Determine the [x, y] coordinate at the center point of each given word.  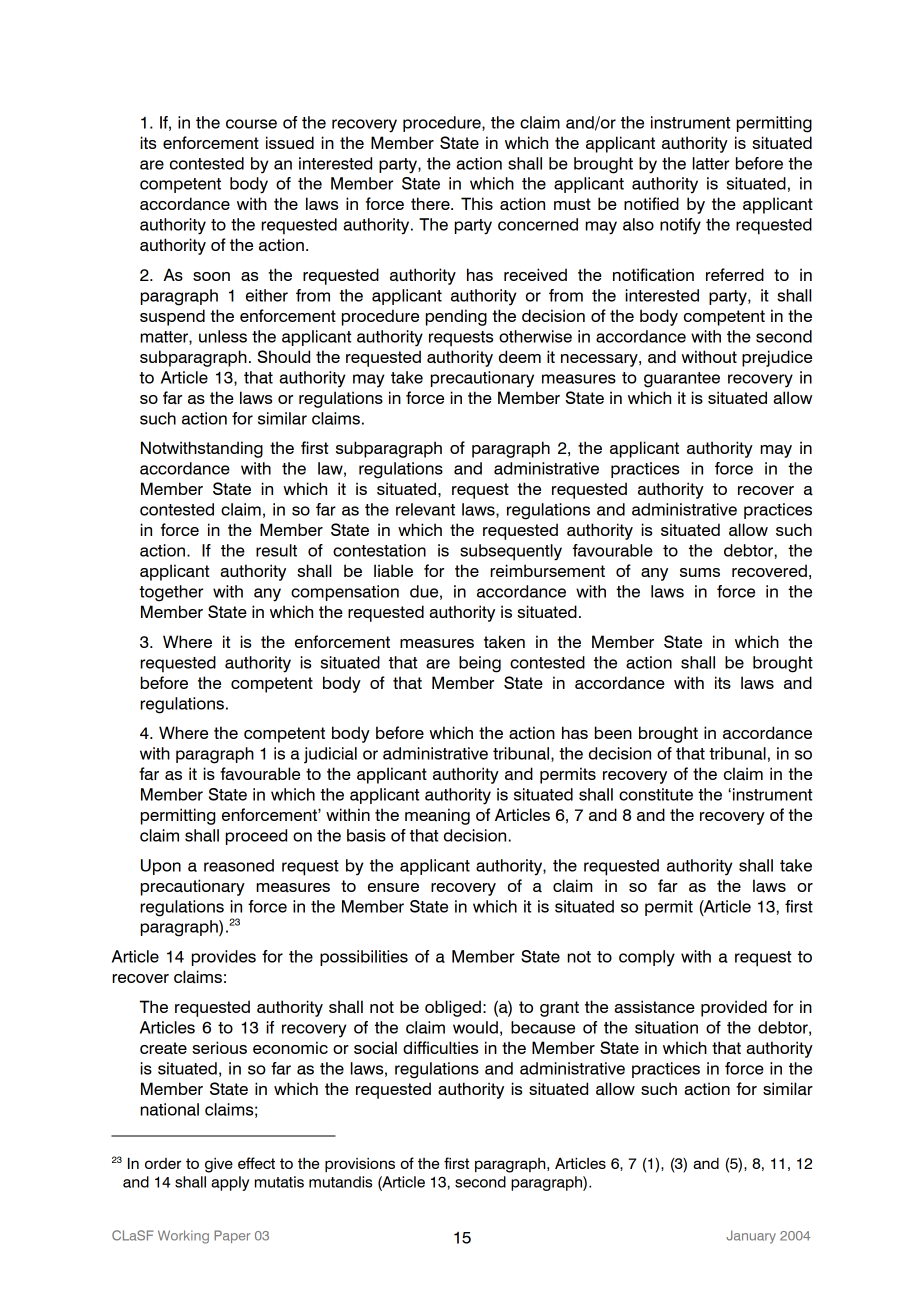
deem [520, 356]
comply [647, 958]
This [477, 203]
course [251, 124]
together [171, 593]
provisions [360, 1165]
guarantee [682, 380]
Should [283, 356]
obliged [453, 1008]
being [480, 664]
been [613, 732]
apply [230, 1183]
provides [224, 958]
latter [710, 163]
